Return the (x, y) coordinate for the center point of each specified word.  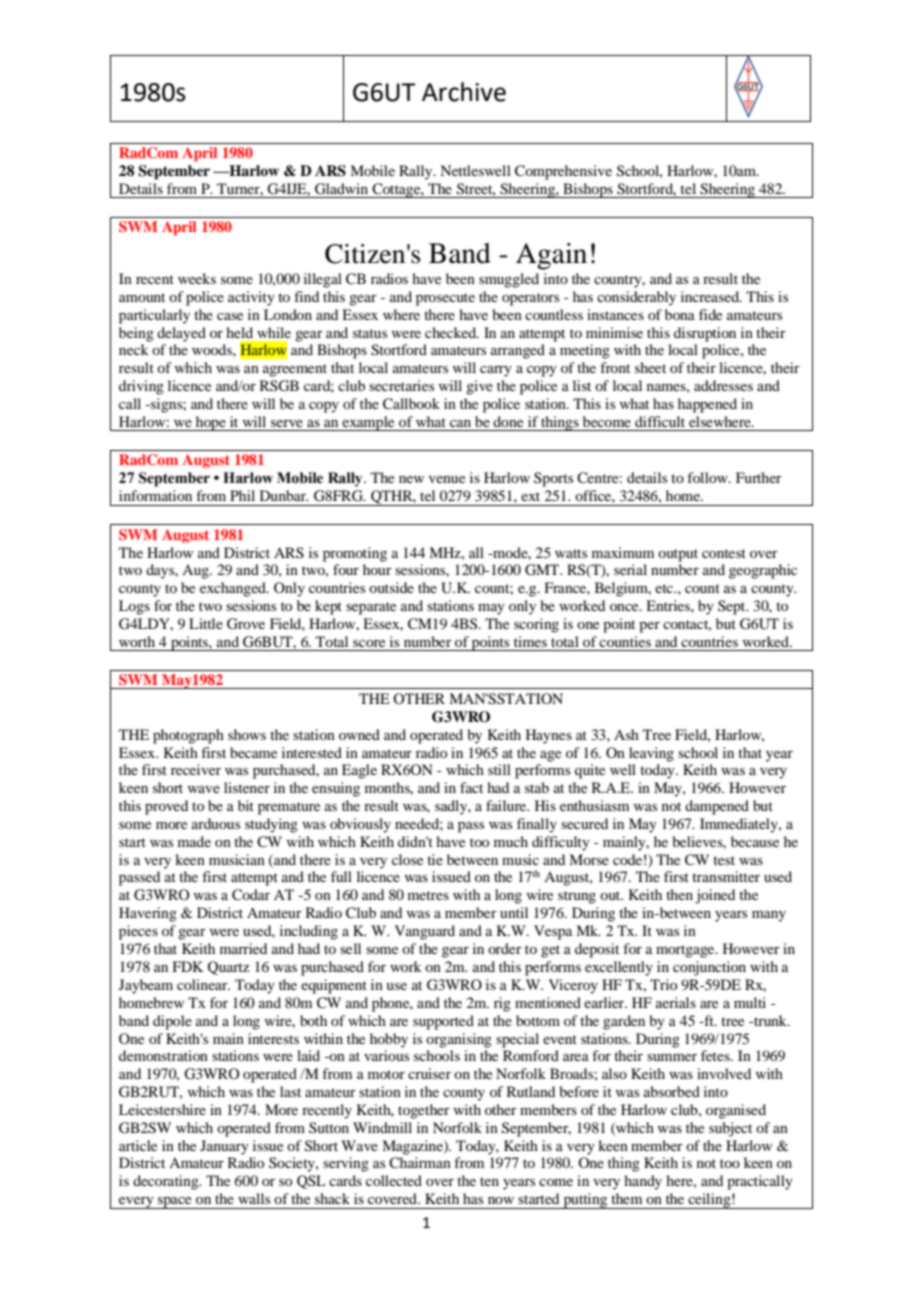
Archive (464, 92)
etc (665, 588)
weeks (197, 278)
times (530, 641)
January (224, 1147)
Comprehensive (563, 172)
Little (206, 623)
